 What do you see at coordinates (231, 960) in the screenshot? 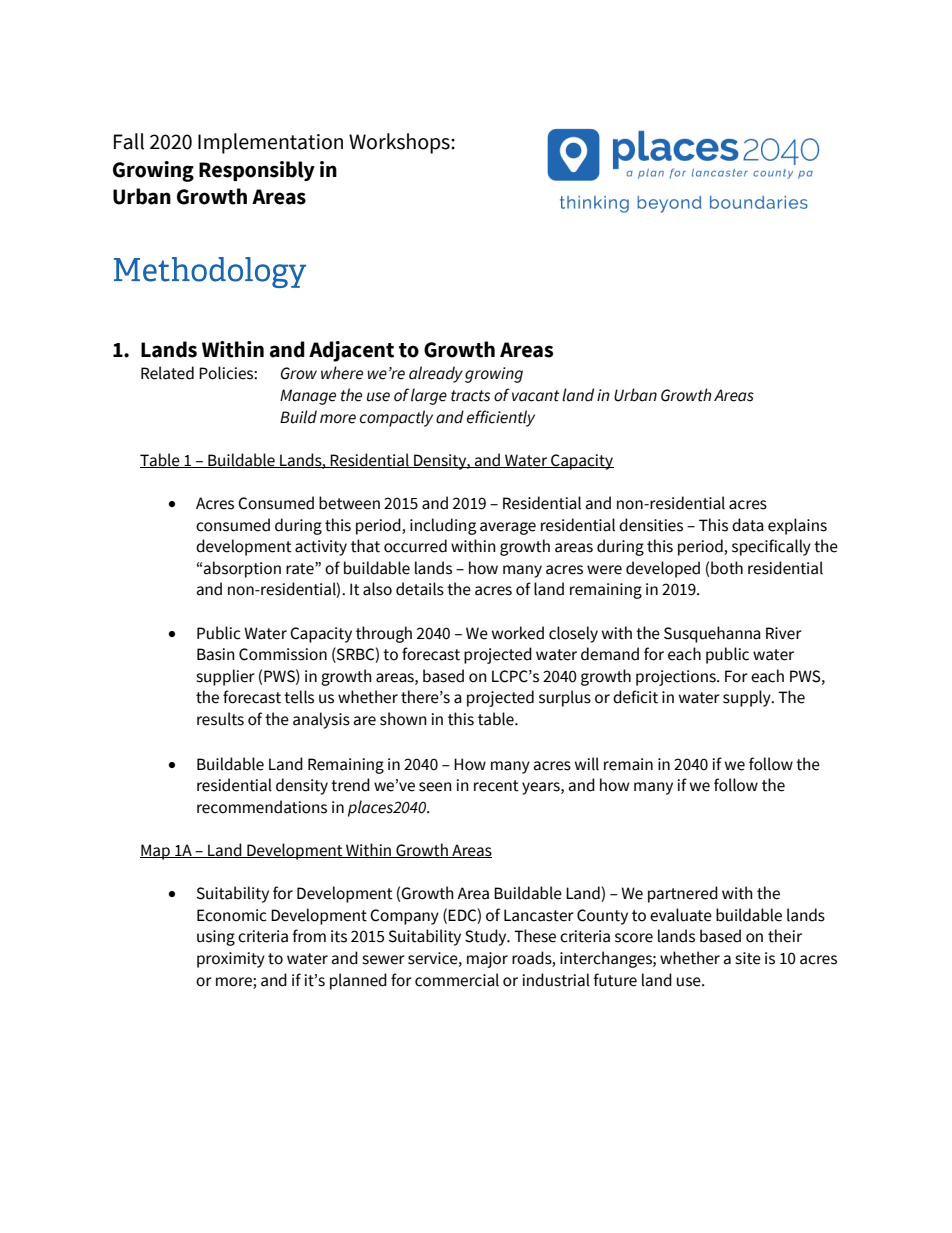
I see `proximity` at bounding box center [231, 960].
